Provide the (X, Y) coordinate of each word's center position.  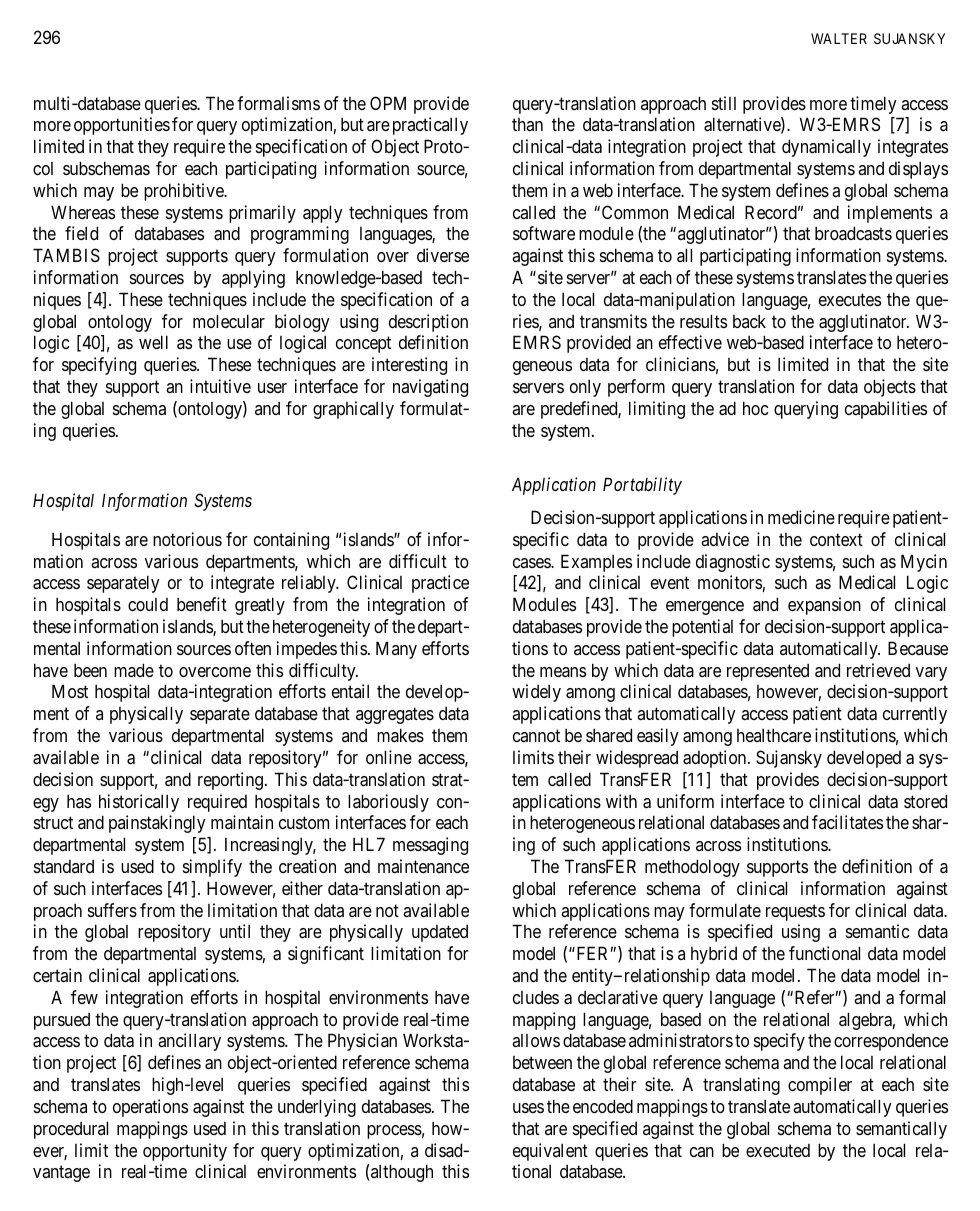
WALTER (839, 38)
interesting (409, 366)
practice (440, 584)
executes (850, 299)
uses (528, 1108)
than (527, 124)
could (148, 604)
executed (778, 1150)
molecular (229, 321)
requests (795, 912)
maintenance (423, 866)
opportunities (122, 126)
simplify (212, 868)
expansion (824, 606)
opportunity (185, 1152)
